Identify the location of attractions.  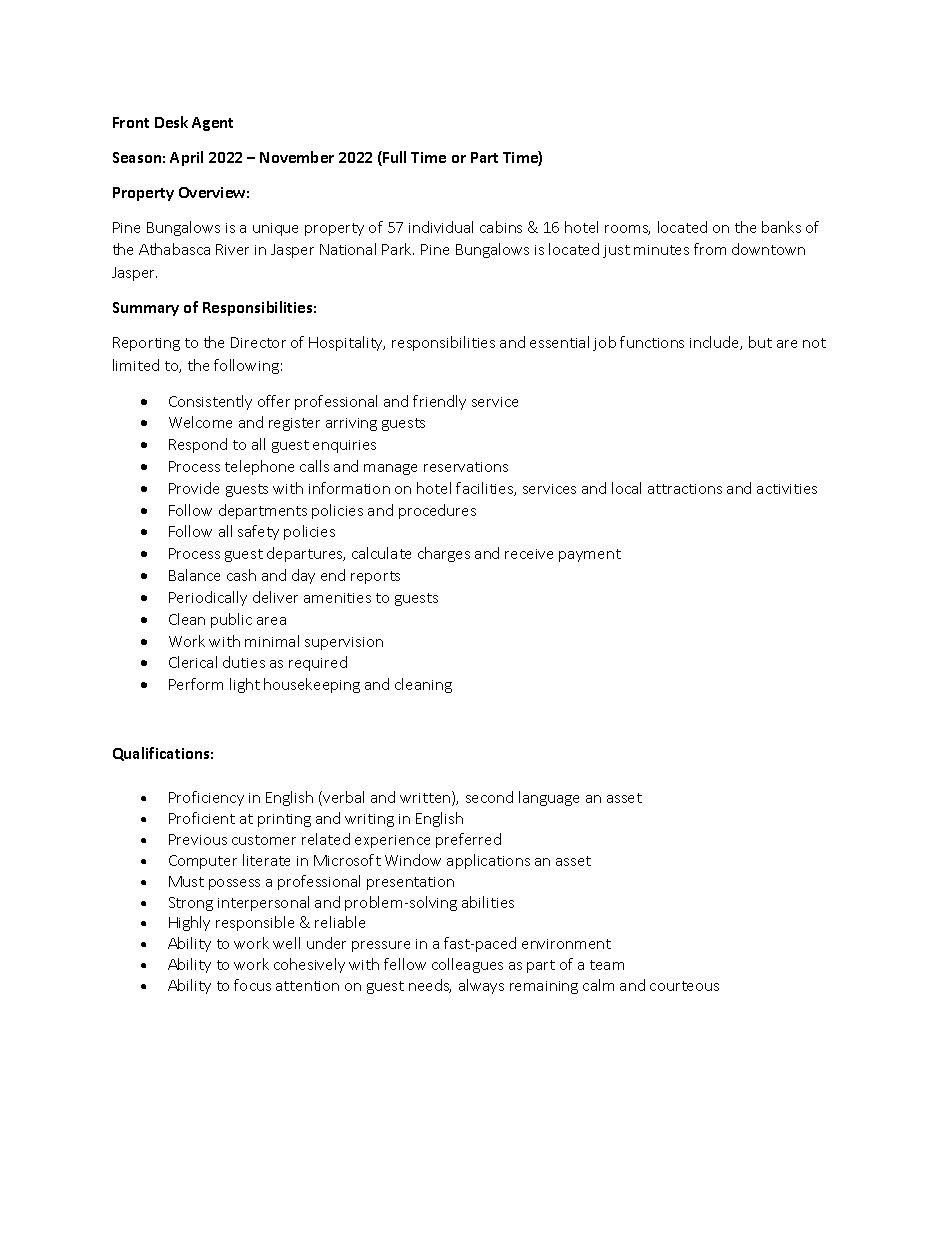
(685, 489).
